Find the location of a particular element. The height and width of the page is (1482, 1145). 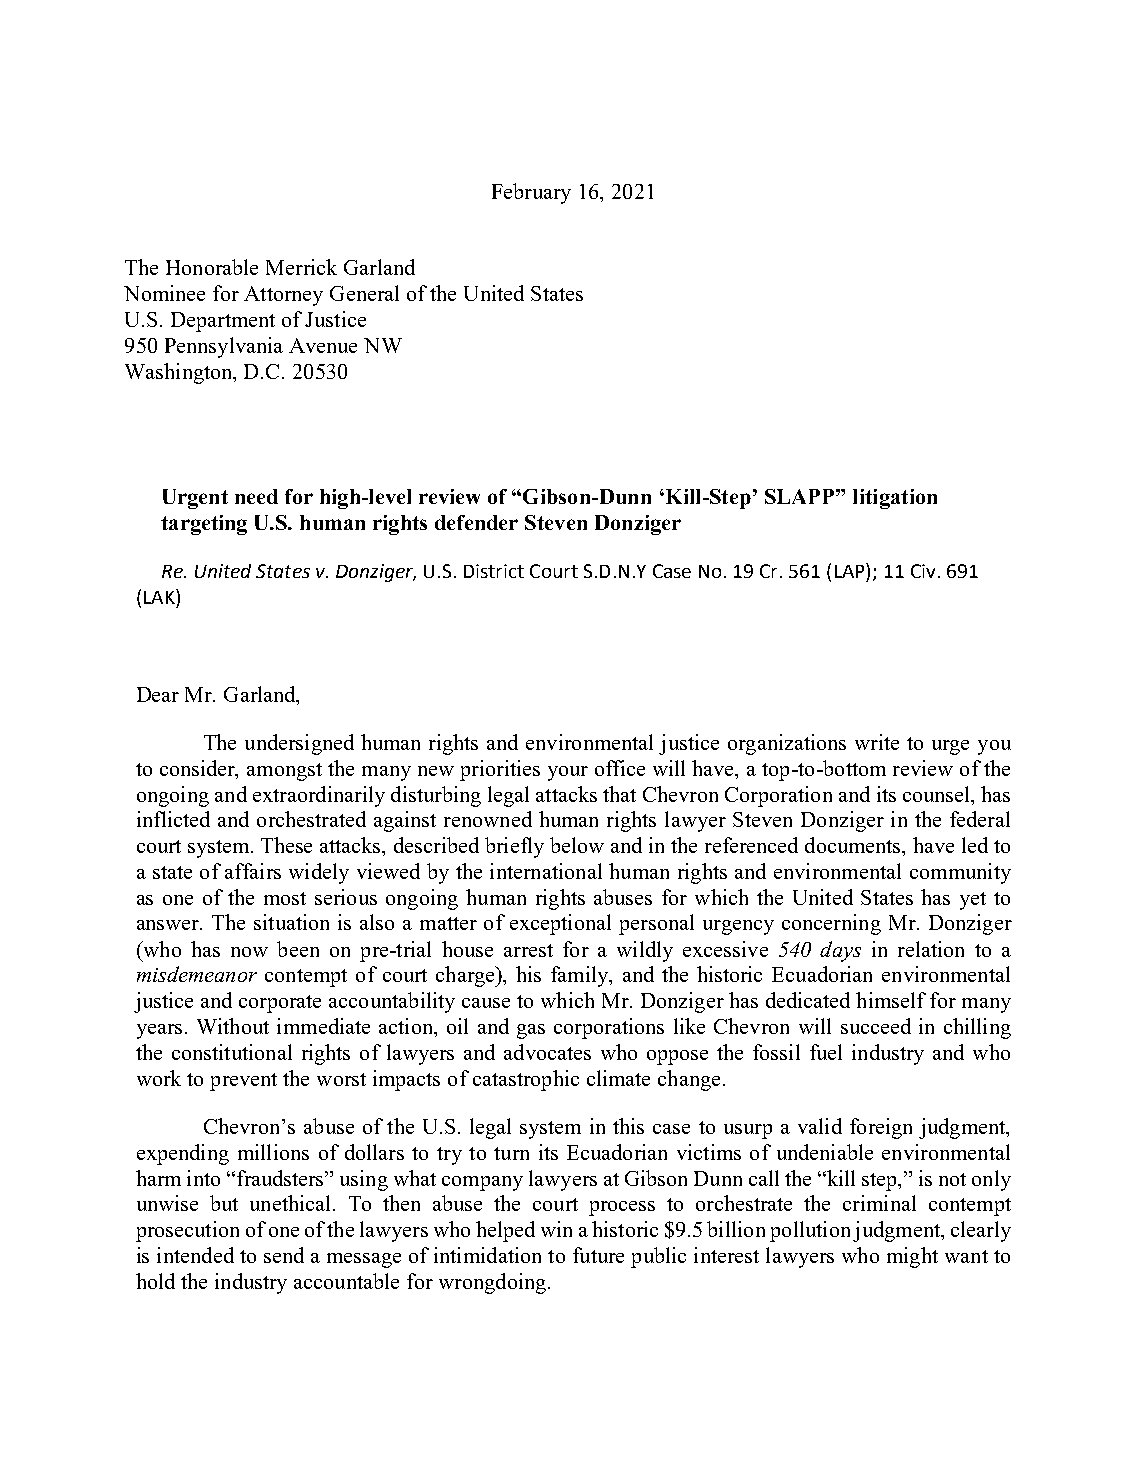

write is located at coordinates (877, 742).
